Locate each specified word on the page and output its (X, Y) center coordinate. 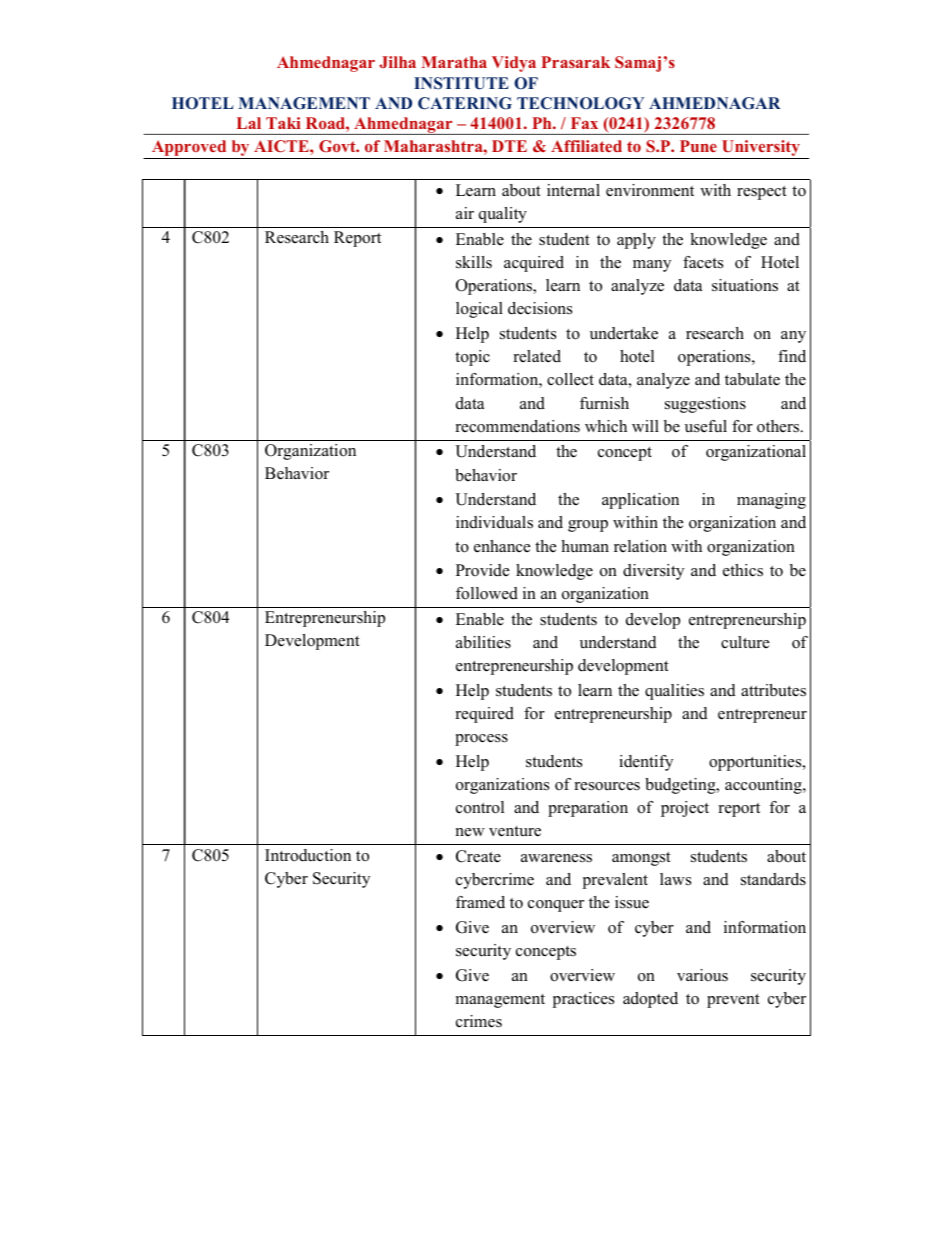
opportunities (756, 763)
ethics (743, 570)
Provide (483, 570)
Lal (249, 123)
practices (583, 1000)
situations (745, 285)
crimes (479, 1021)
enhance (502, 546)
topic (472, 358)
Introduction (308, 855)
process (481, 740)
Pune (698, 146)
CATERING (465, 103)
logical (479, 310)
